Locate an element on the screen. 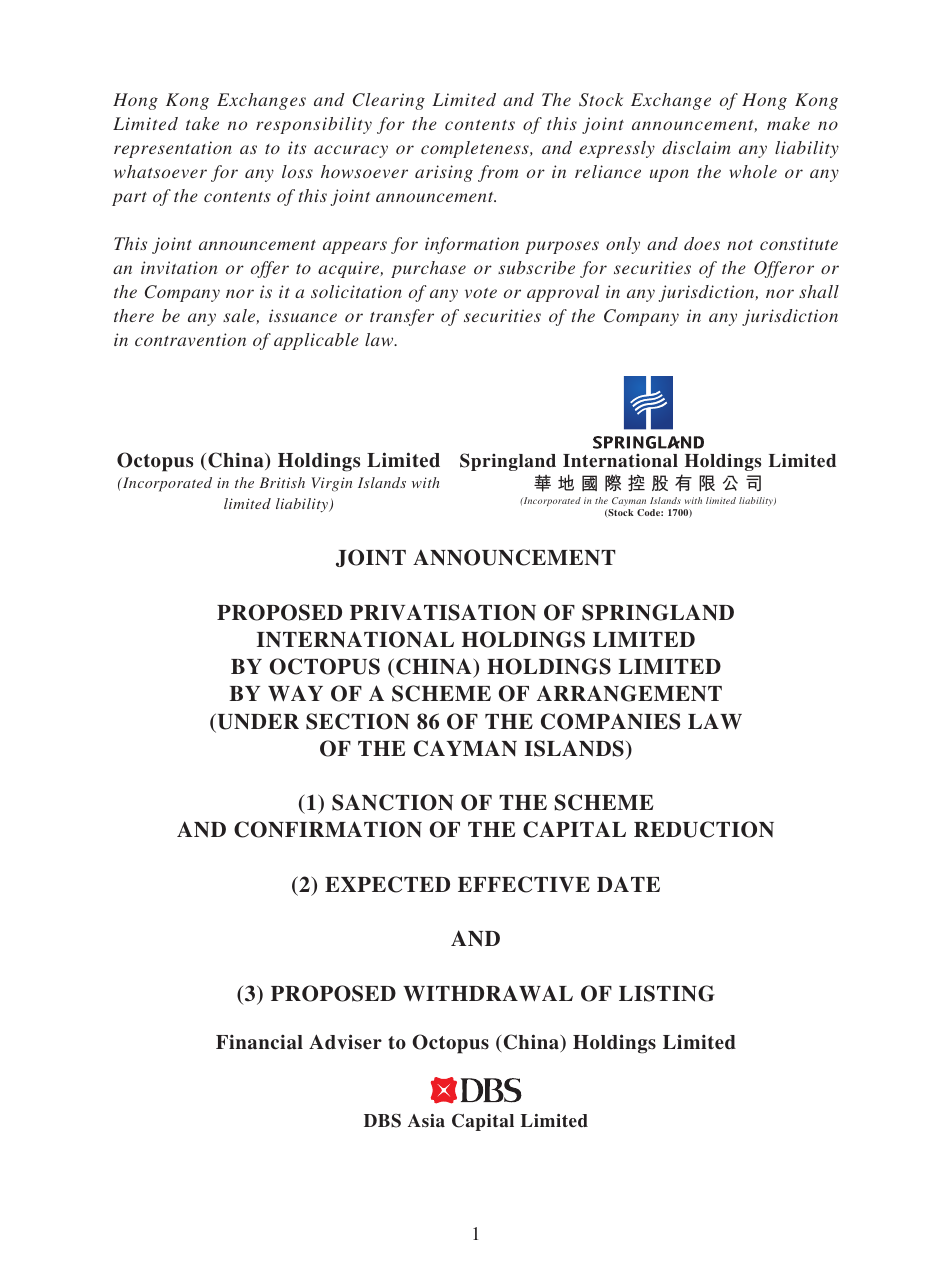  CONFIRMATION is located at coordinates (328, 829).
